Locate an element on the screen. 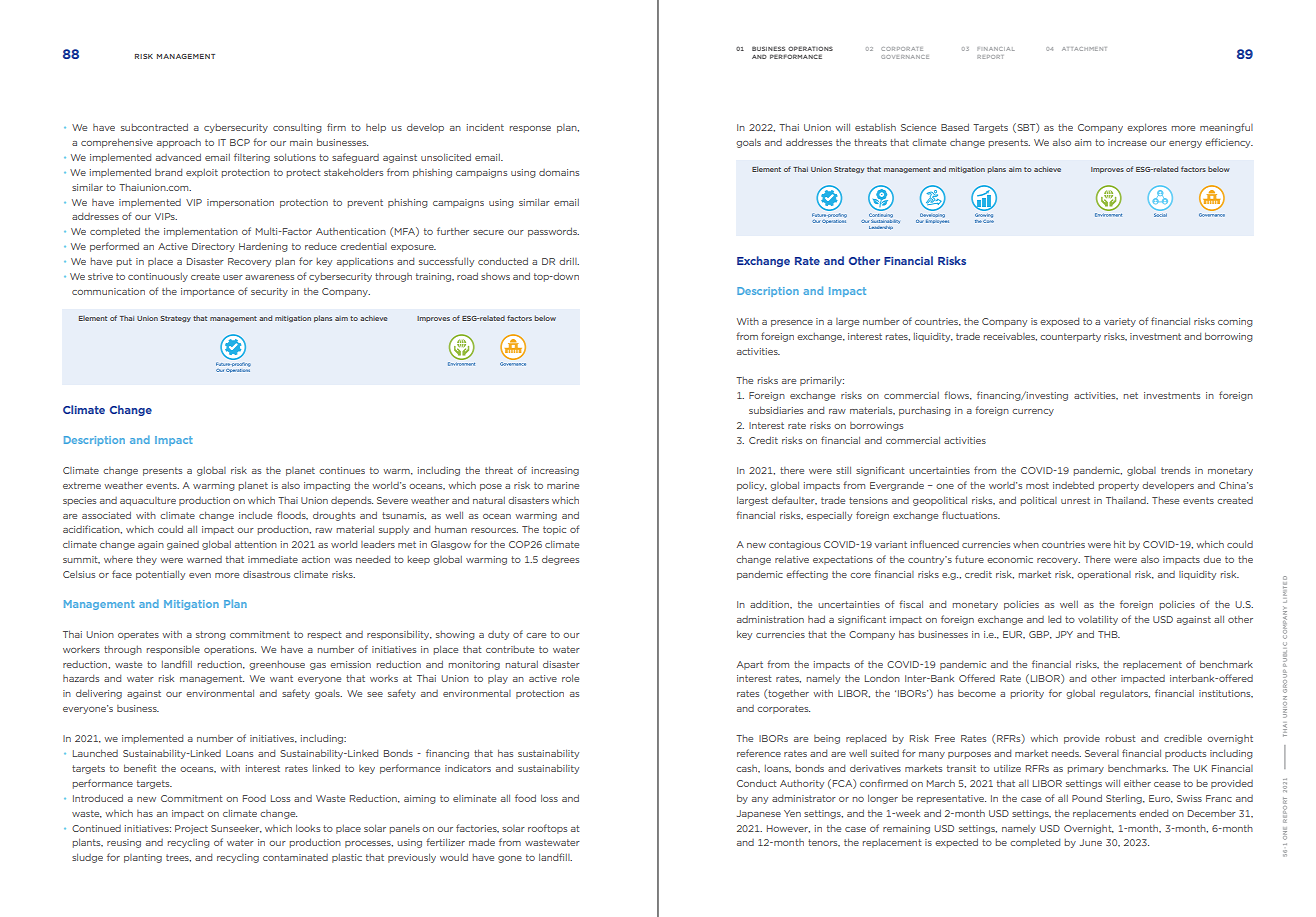  JPY is located at coordinates (1064, 634).
